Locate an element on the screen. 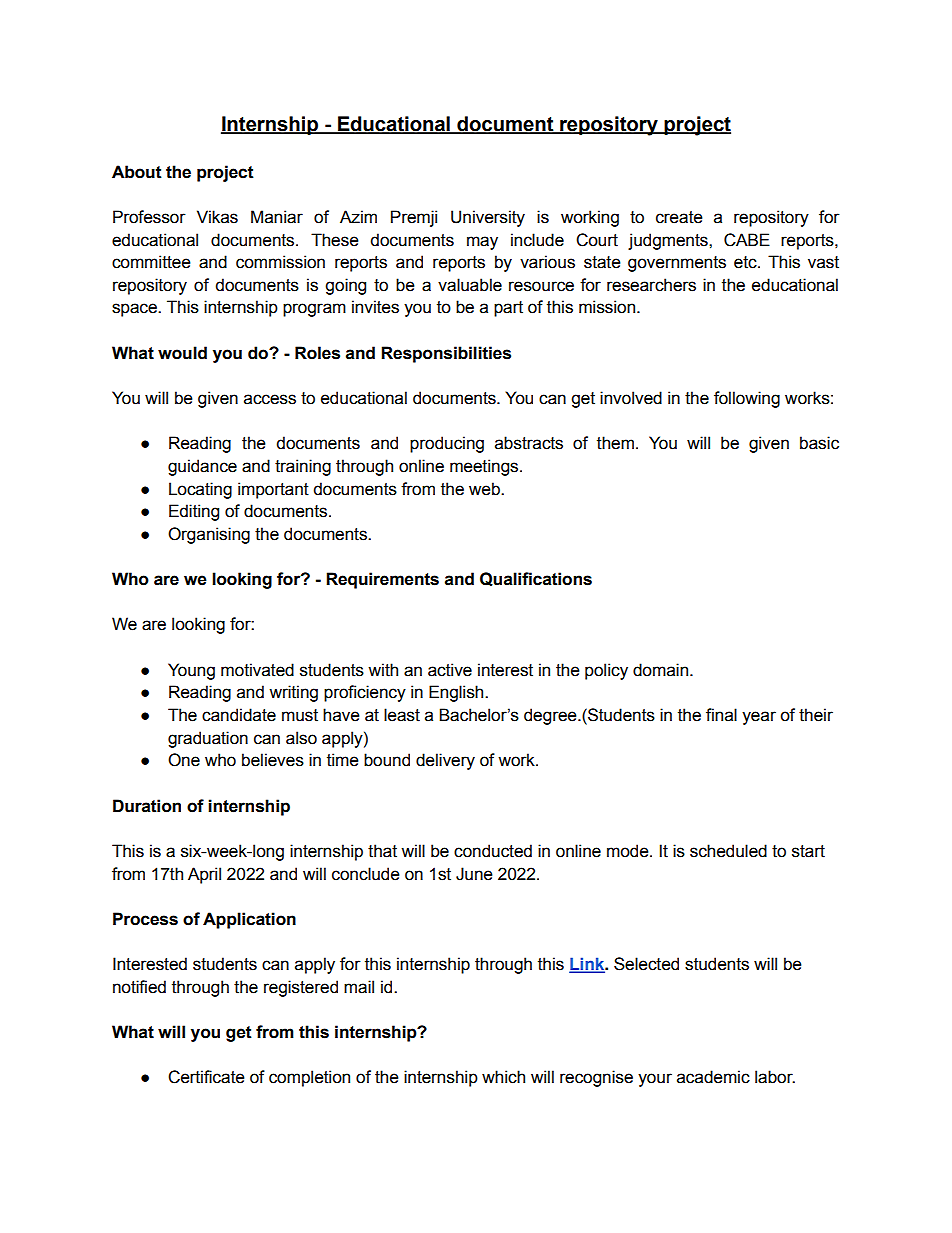  University is located at coordinates (488, 218).
